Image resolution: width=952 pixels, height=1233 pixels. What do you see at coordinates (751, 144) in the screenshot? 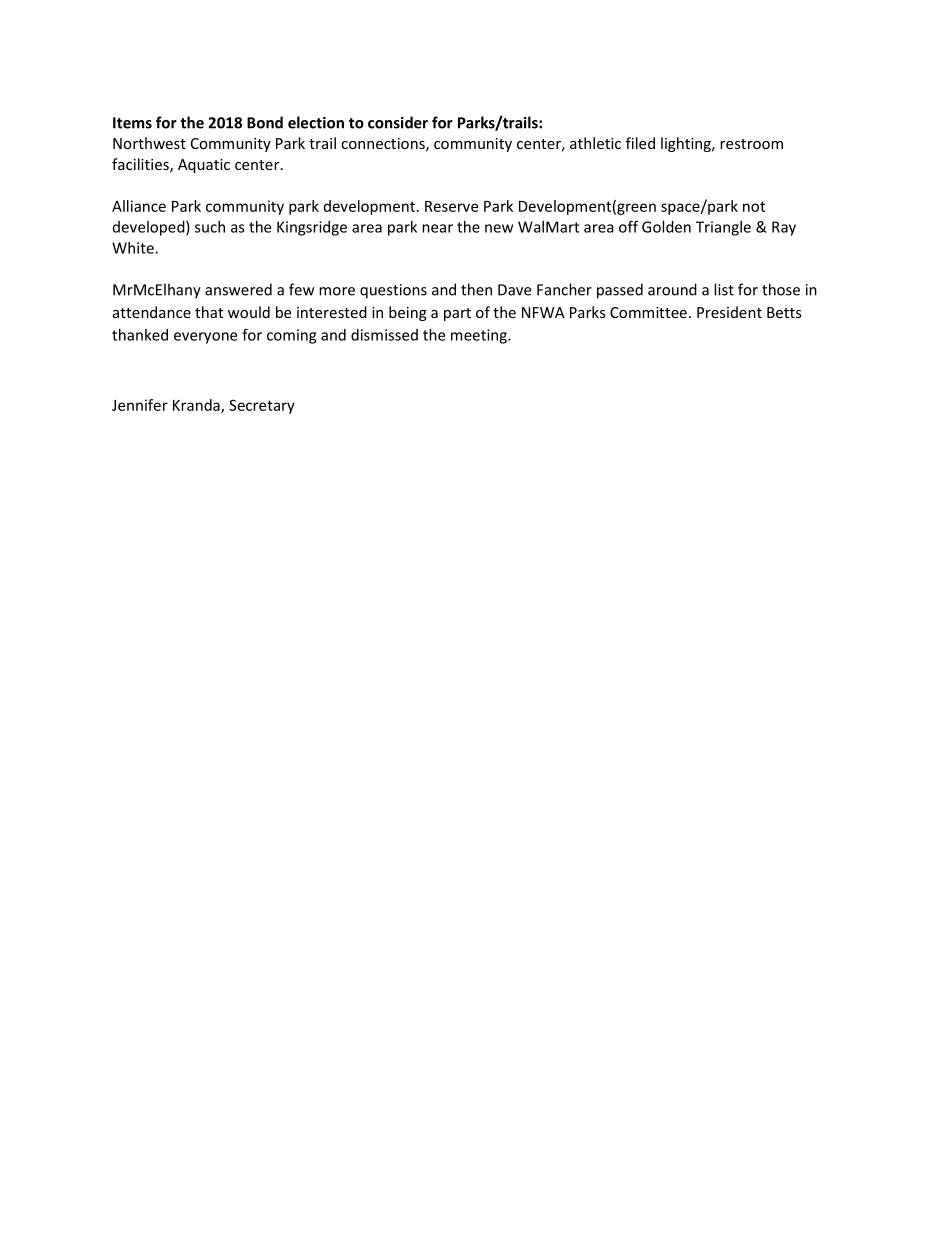
I see `restroom` at bounding box center [751, 144].
